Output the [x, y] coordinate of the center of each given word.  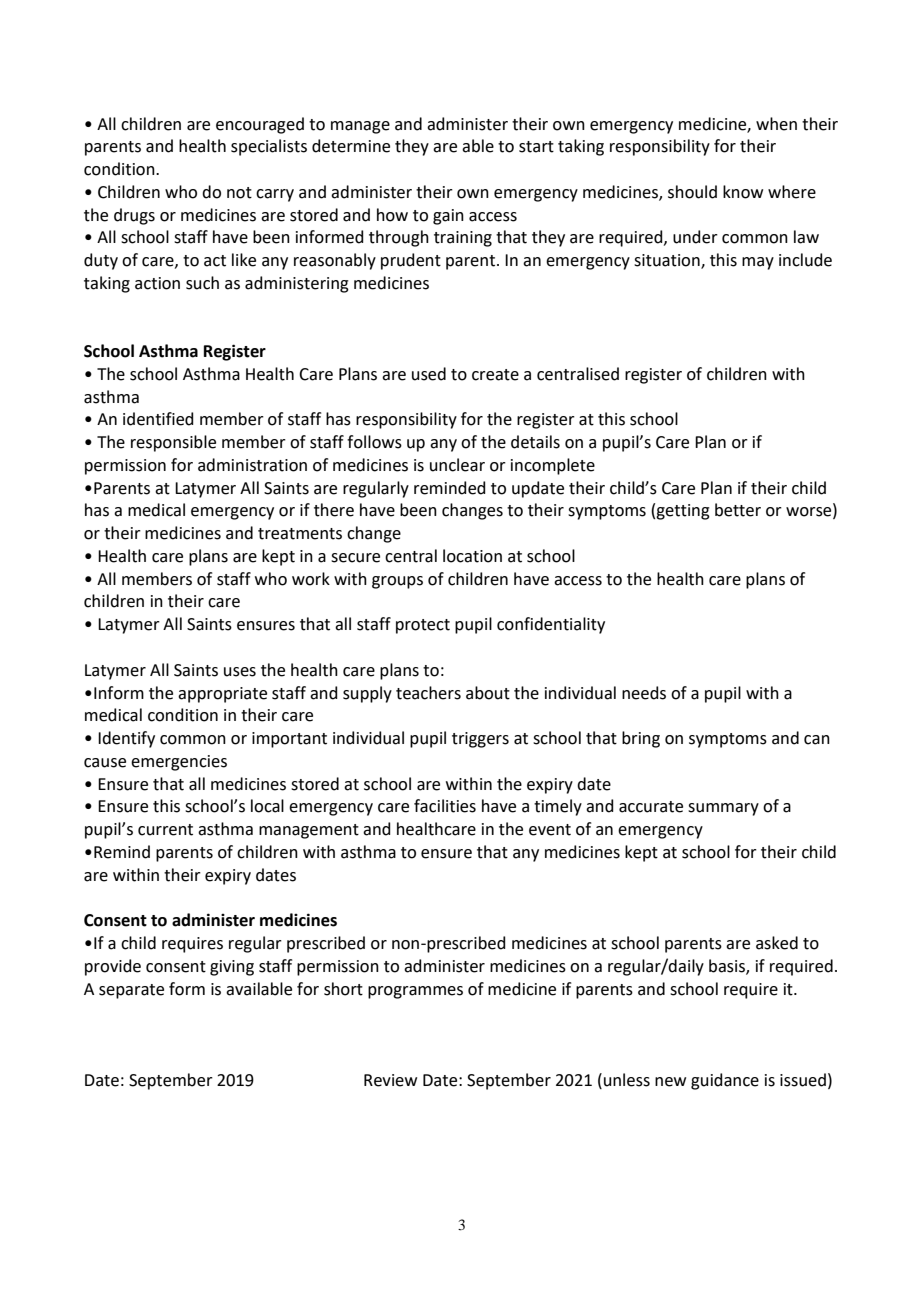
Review [390, 1080]
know [743, 192]
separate [131, 991]
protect [423, 626]
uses [240, 672]
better [738, 510]
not [239, 193]
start [536, 147]
